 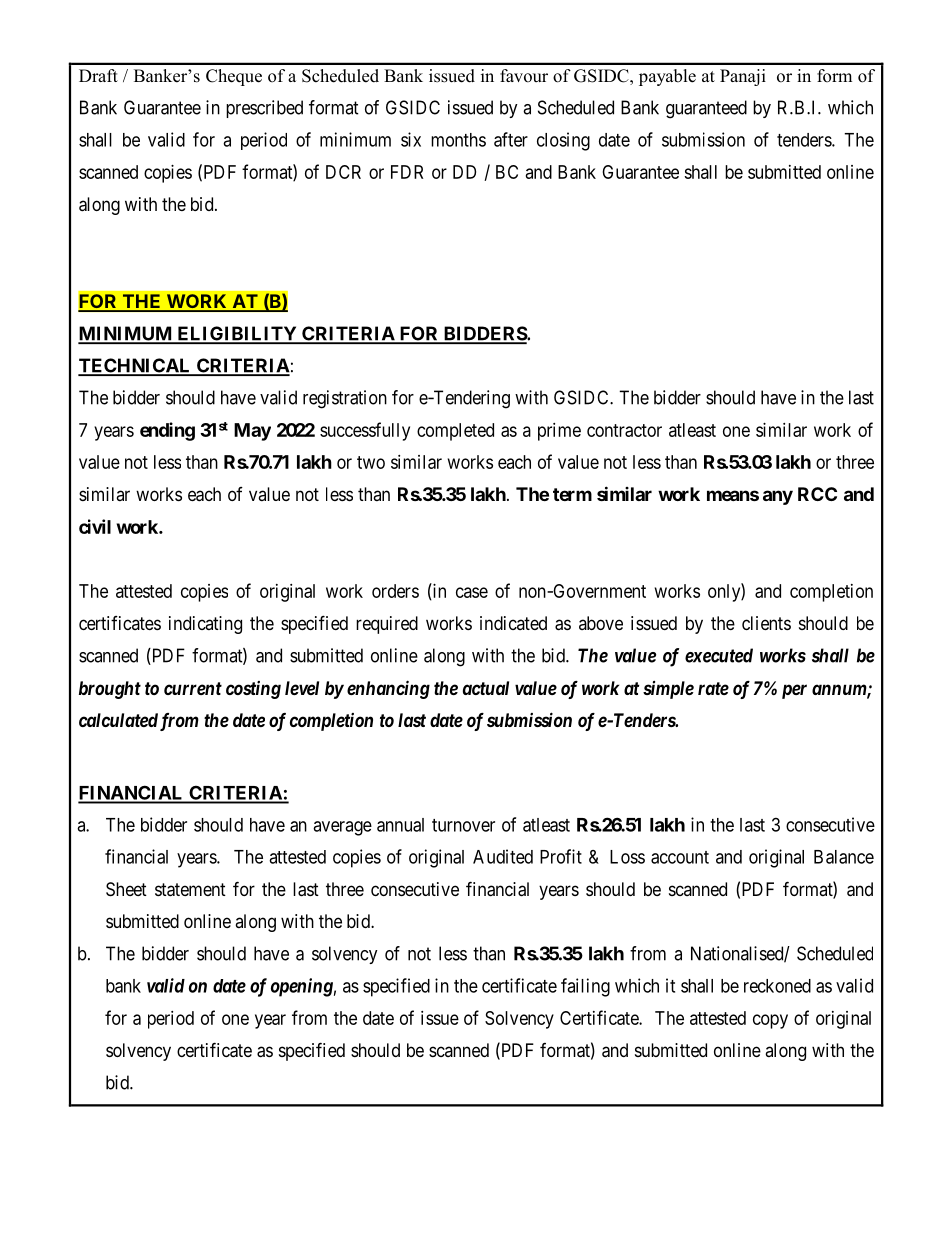 I want to click on months, so click(x=458, y=140).
